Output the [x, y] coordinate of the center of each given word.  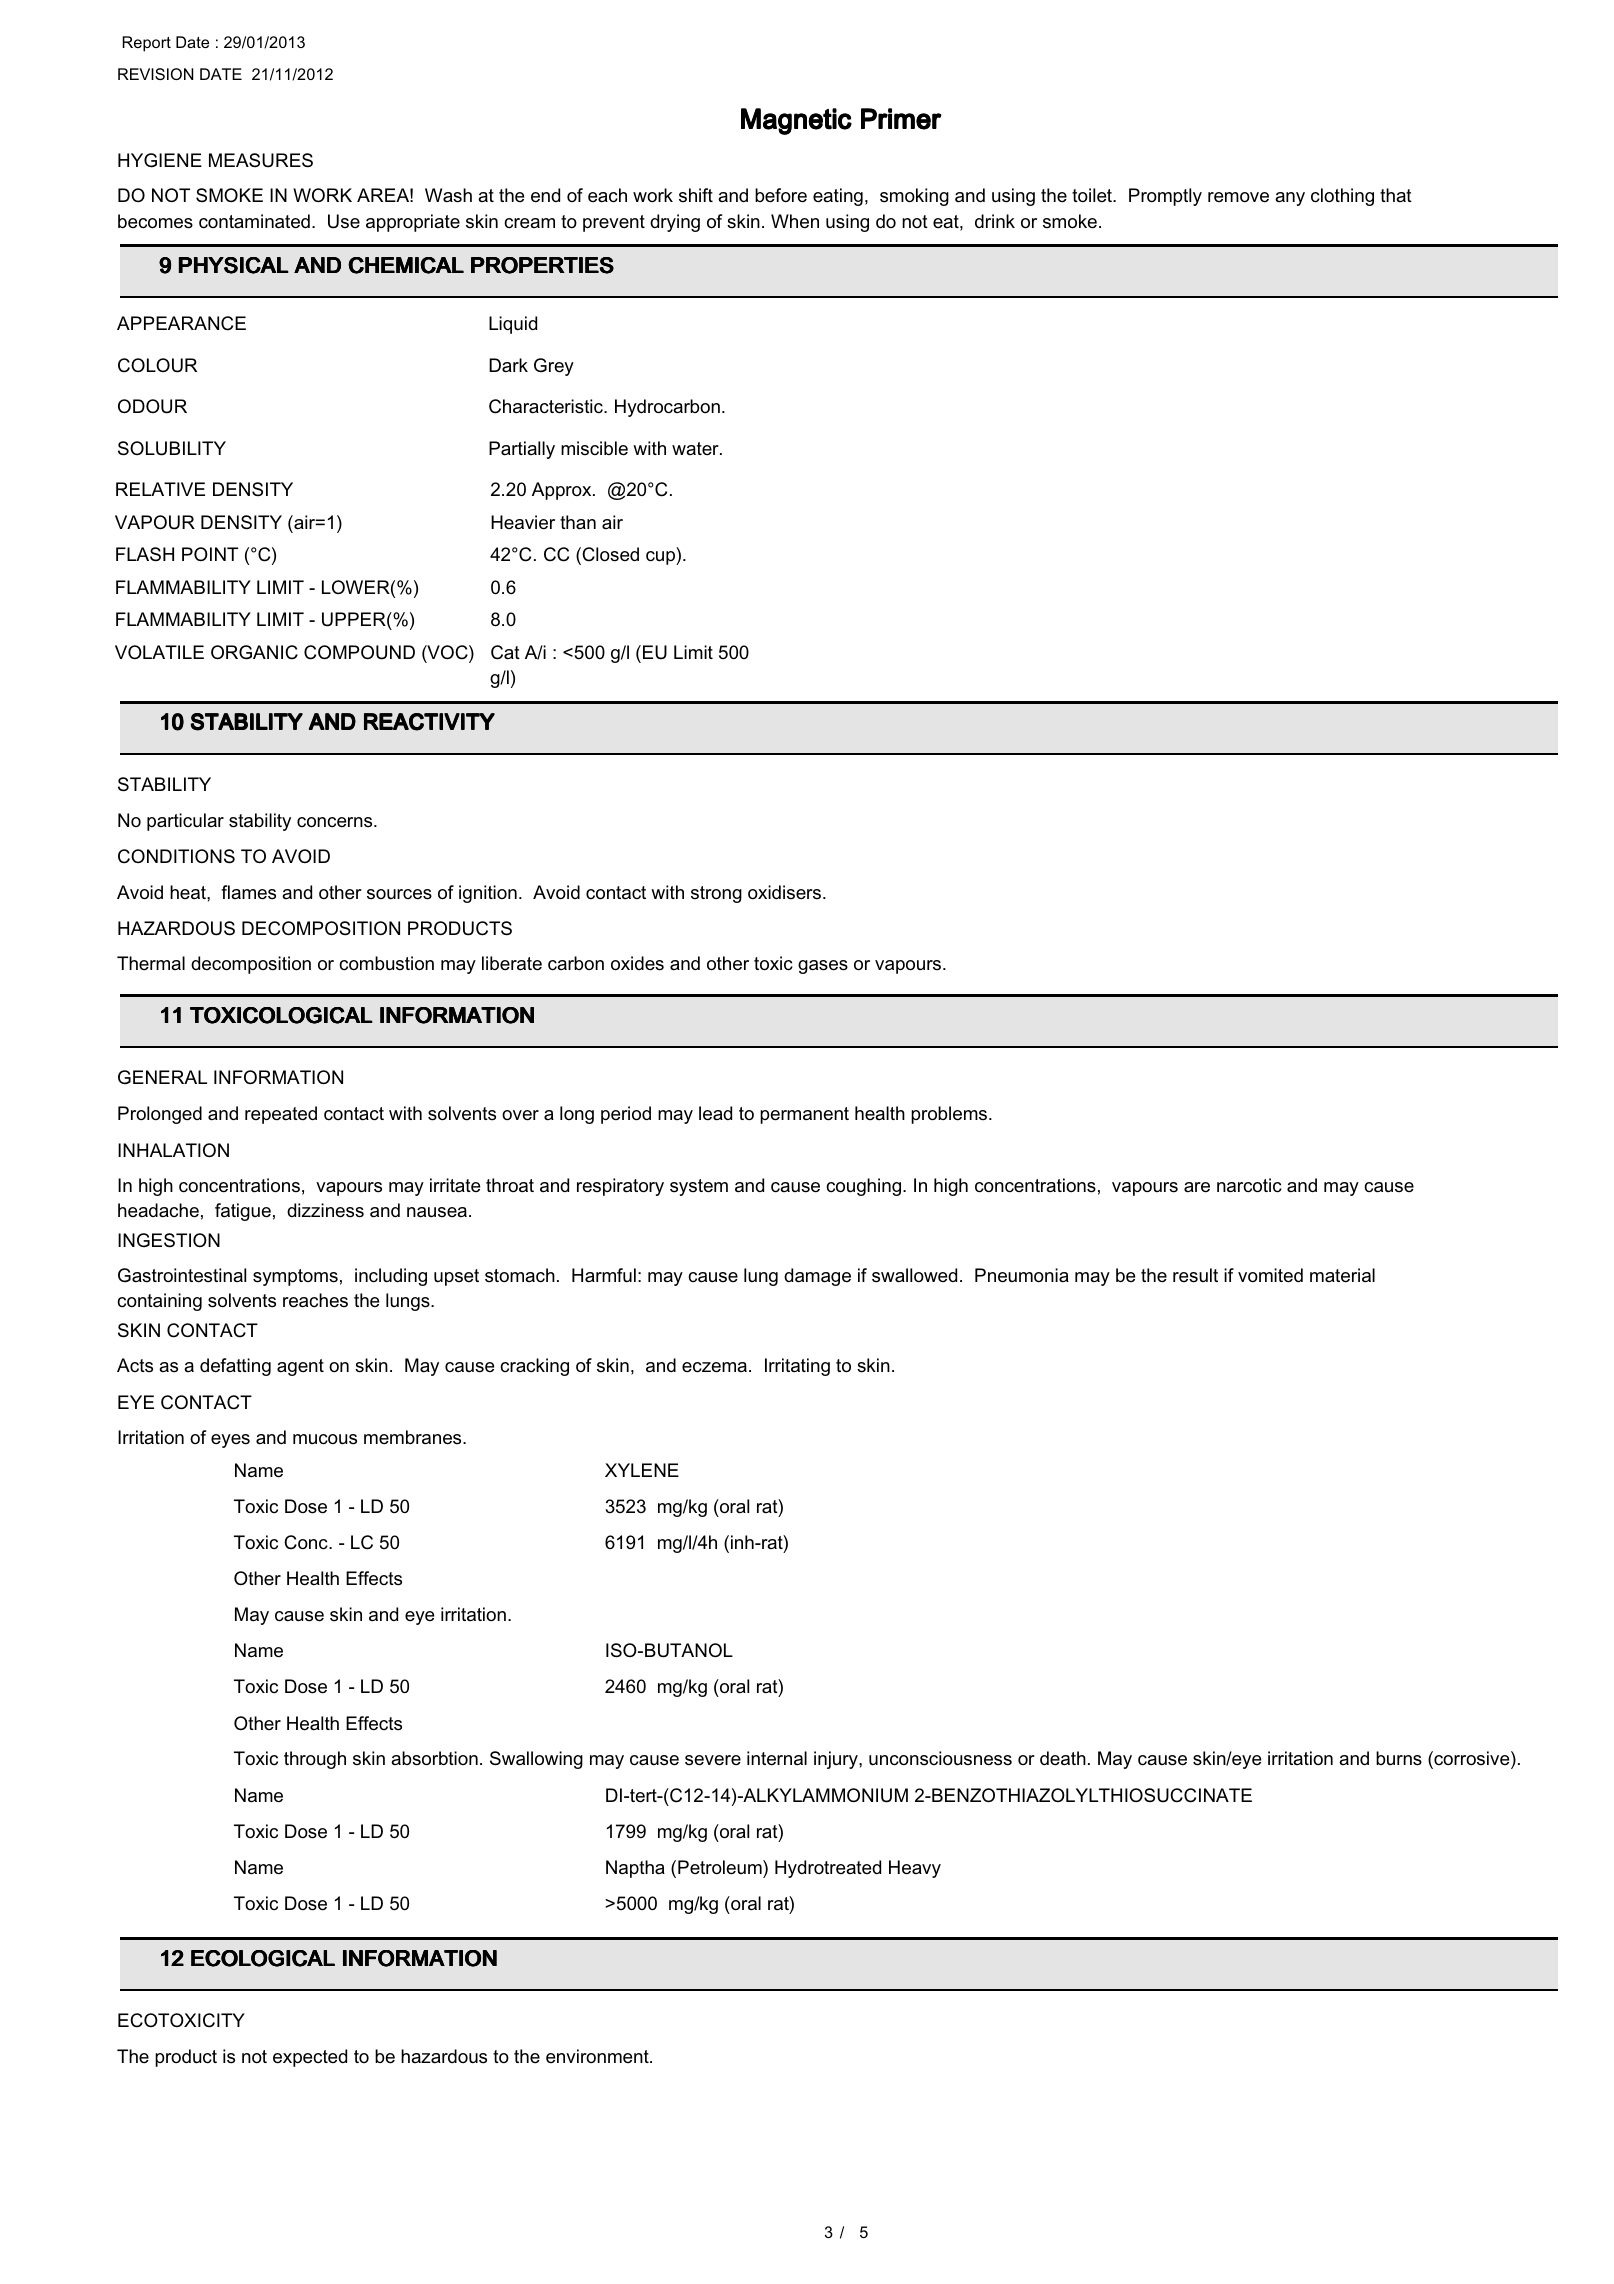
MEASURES [261, 160]
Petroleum [721, 1867]
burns [1399, 1758]
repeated [281, 1115]
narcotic [1249, 1185]
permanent [804, 1115]
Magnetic [796, 121]
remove [1238, 197]
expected [310, 2058]
